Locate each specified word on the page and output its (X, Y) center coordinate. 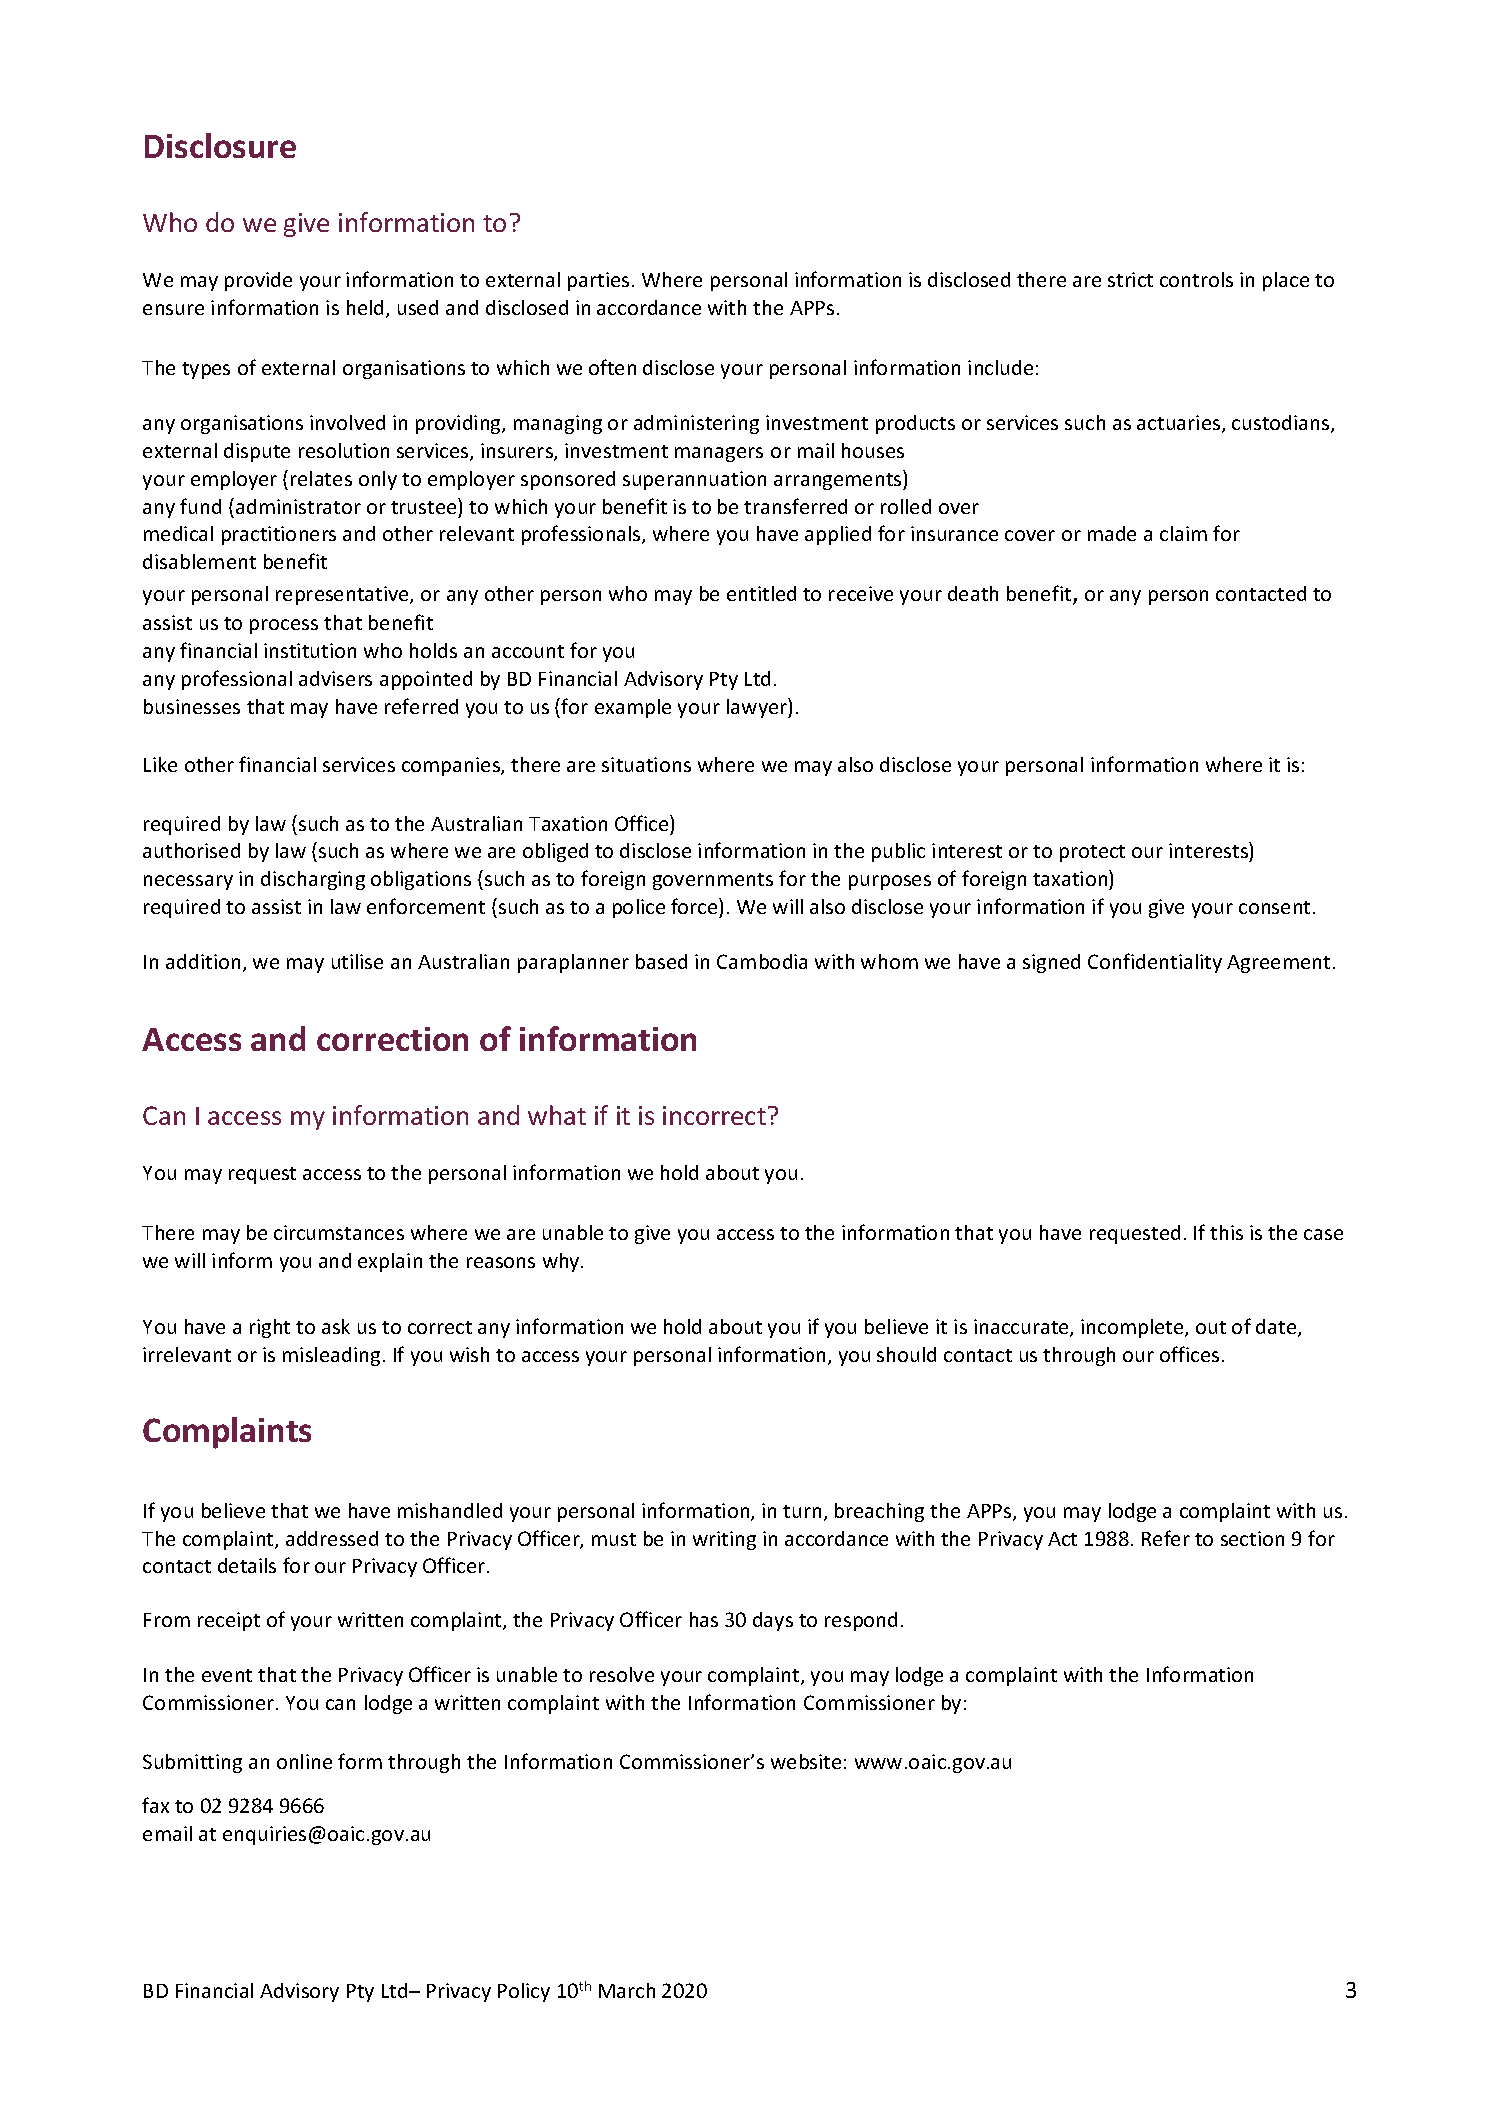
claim (1183, 533)
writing (724, 1540)
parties (598, 281)
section (1252, 1538)
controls (1196, 279)
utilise (357, 961)
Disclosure (220, 145)
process (284, 626)
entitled (761, 593)
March (627, 1990)
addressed (332, 1538)
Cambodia (762, 961)
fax (155, 1805)
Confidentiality (1155, 963)
